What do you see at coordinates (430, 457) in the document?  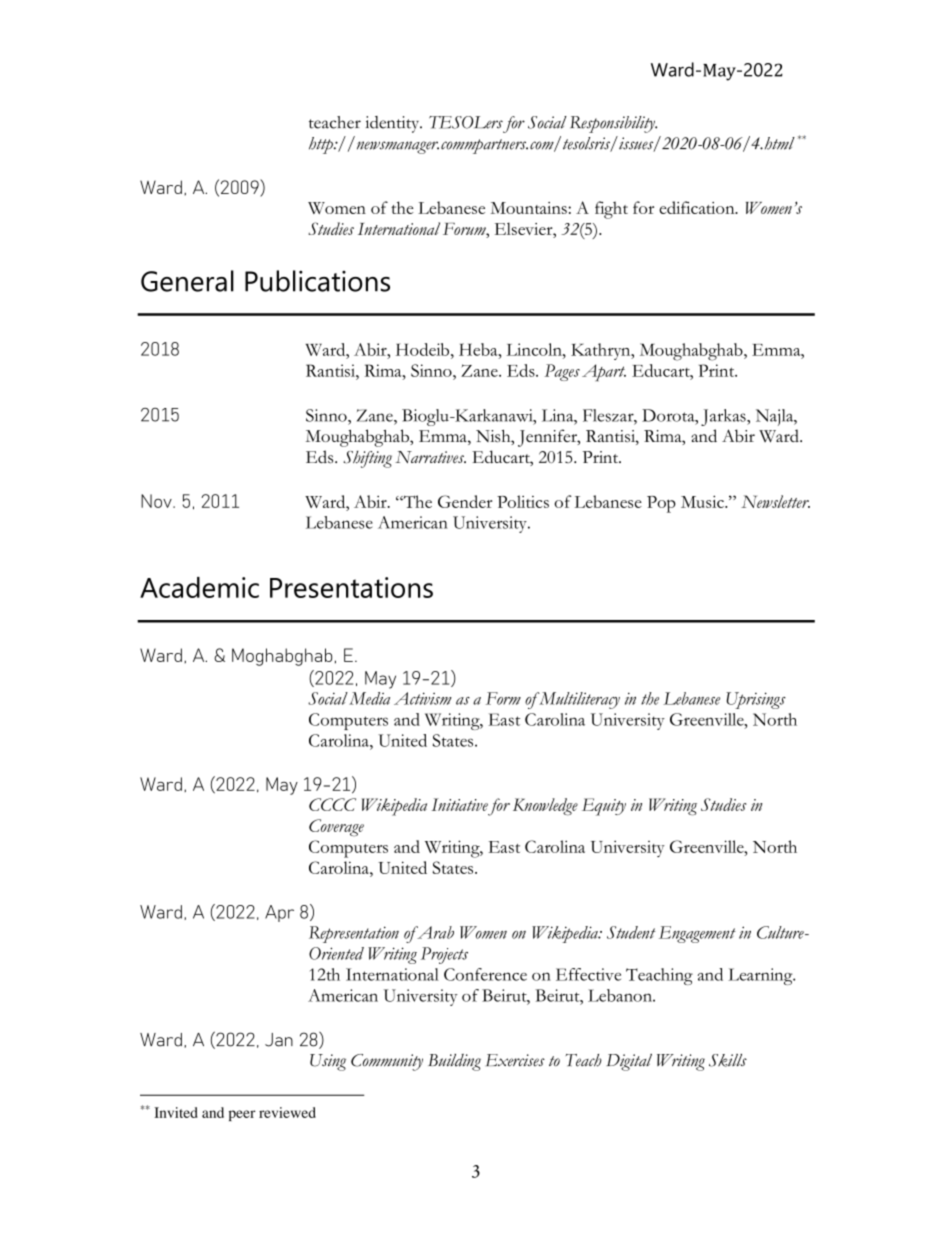 I see `Narratives` at bounding box center [430, 457].
